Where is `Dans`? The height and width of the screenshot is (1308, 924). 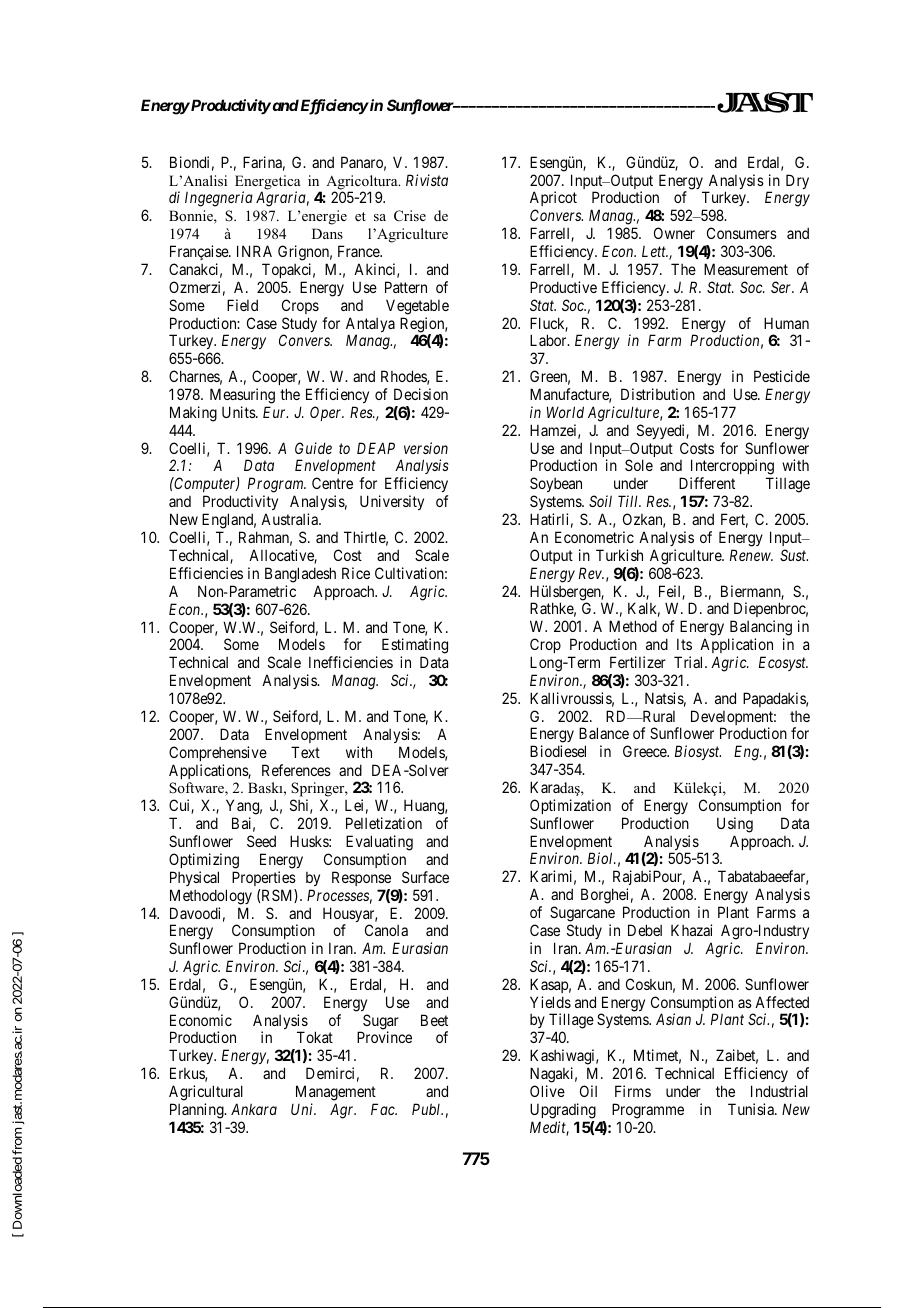 Dans is located at coordinates (327, 233).
